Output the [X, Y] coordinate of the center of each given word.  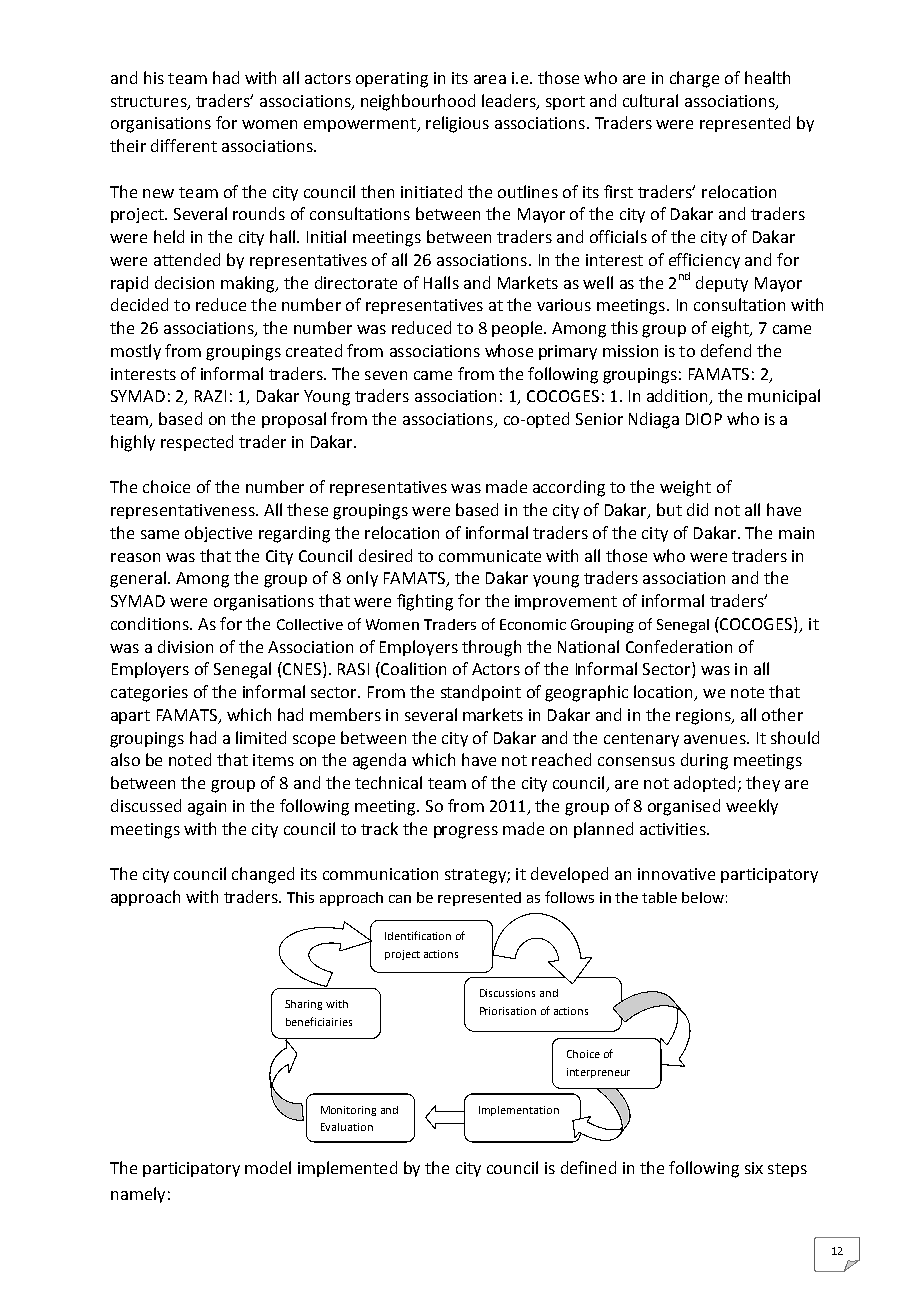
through [491, 648]
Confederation [679, 646]
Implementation [519, 1111]
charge [694, 79]
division [185, 646]
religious [457, 124]
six [754, 1168]
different [184, 145]
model [268, 1167]
